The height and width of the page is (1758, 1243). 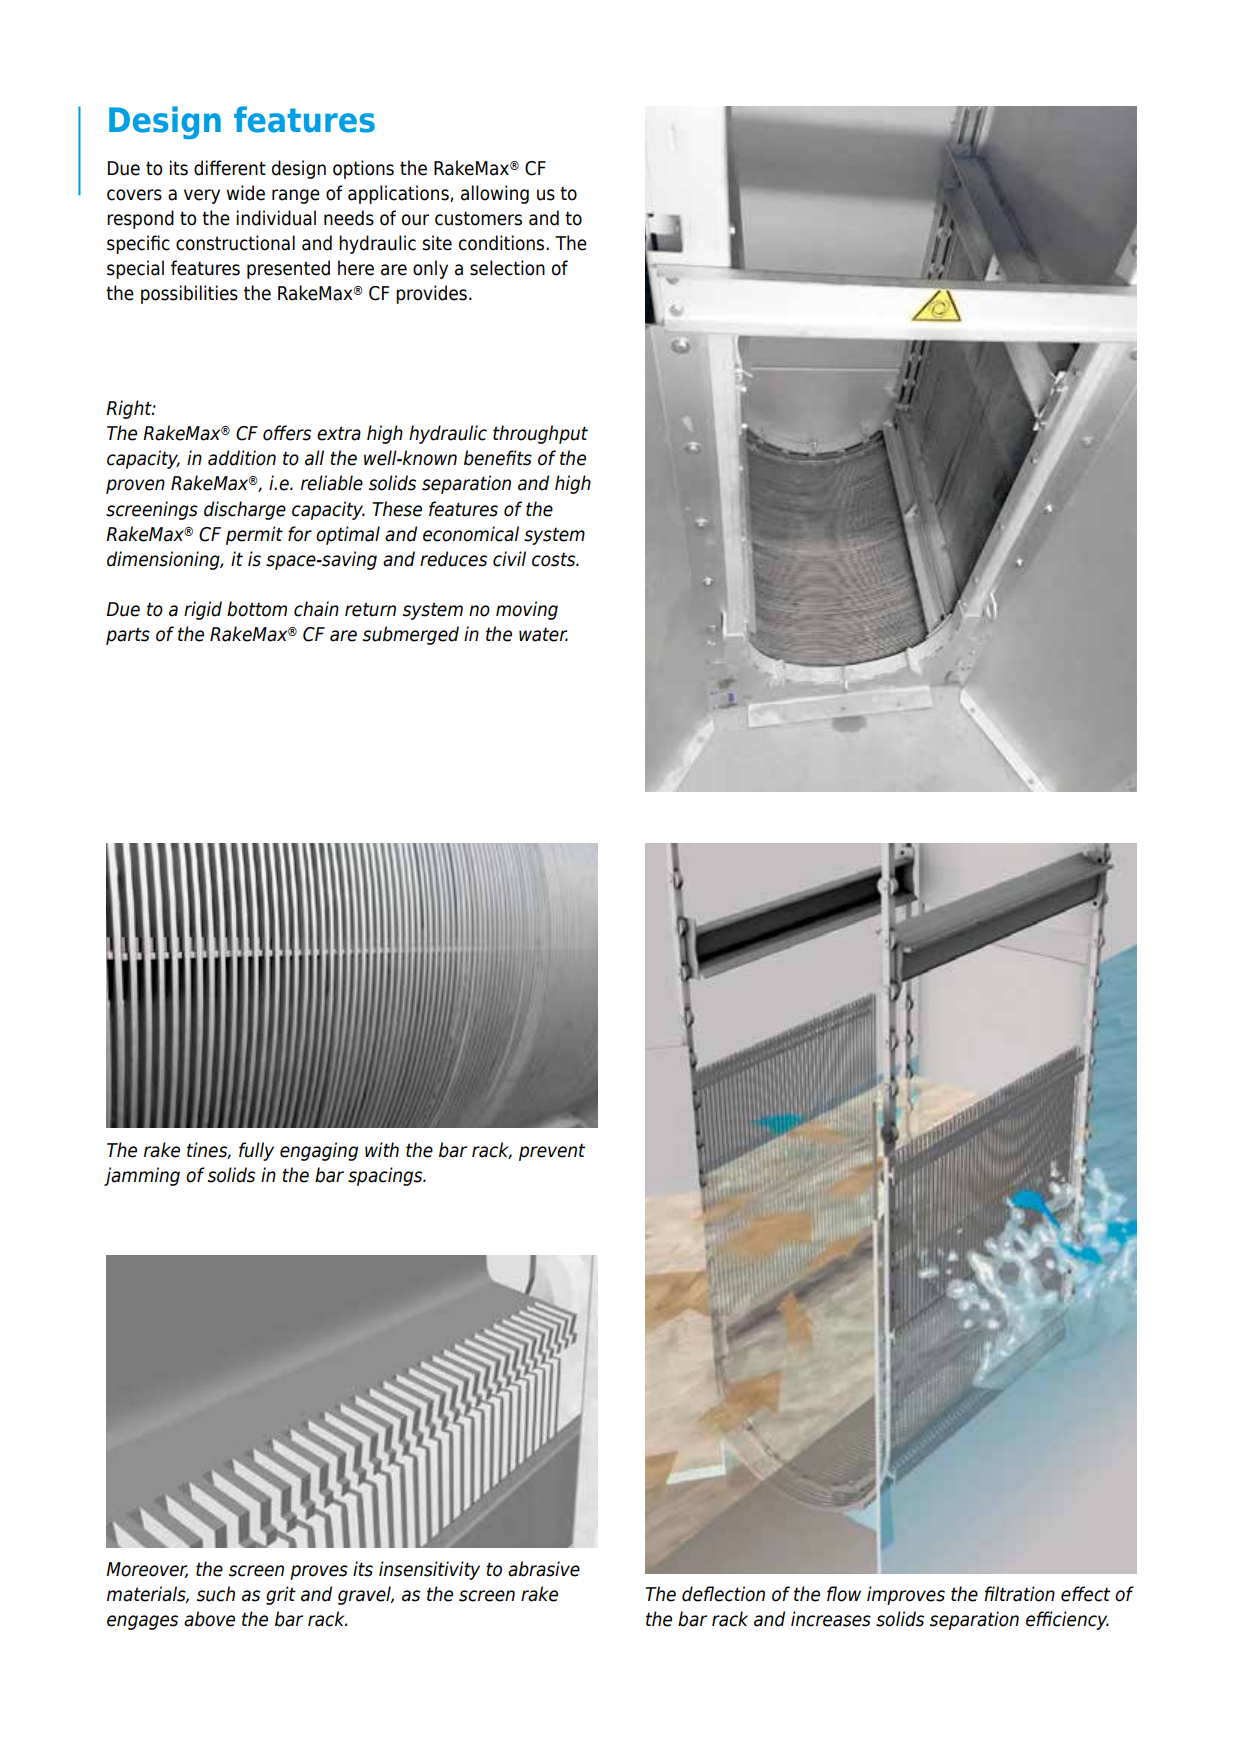 I want to click on prevent, so click(x=552, y=1152).
